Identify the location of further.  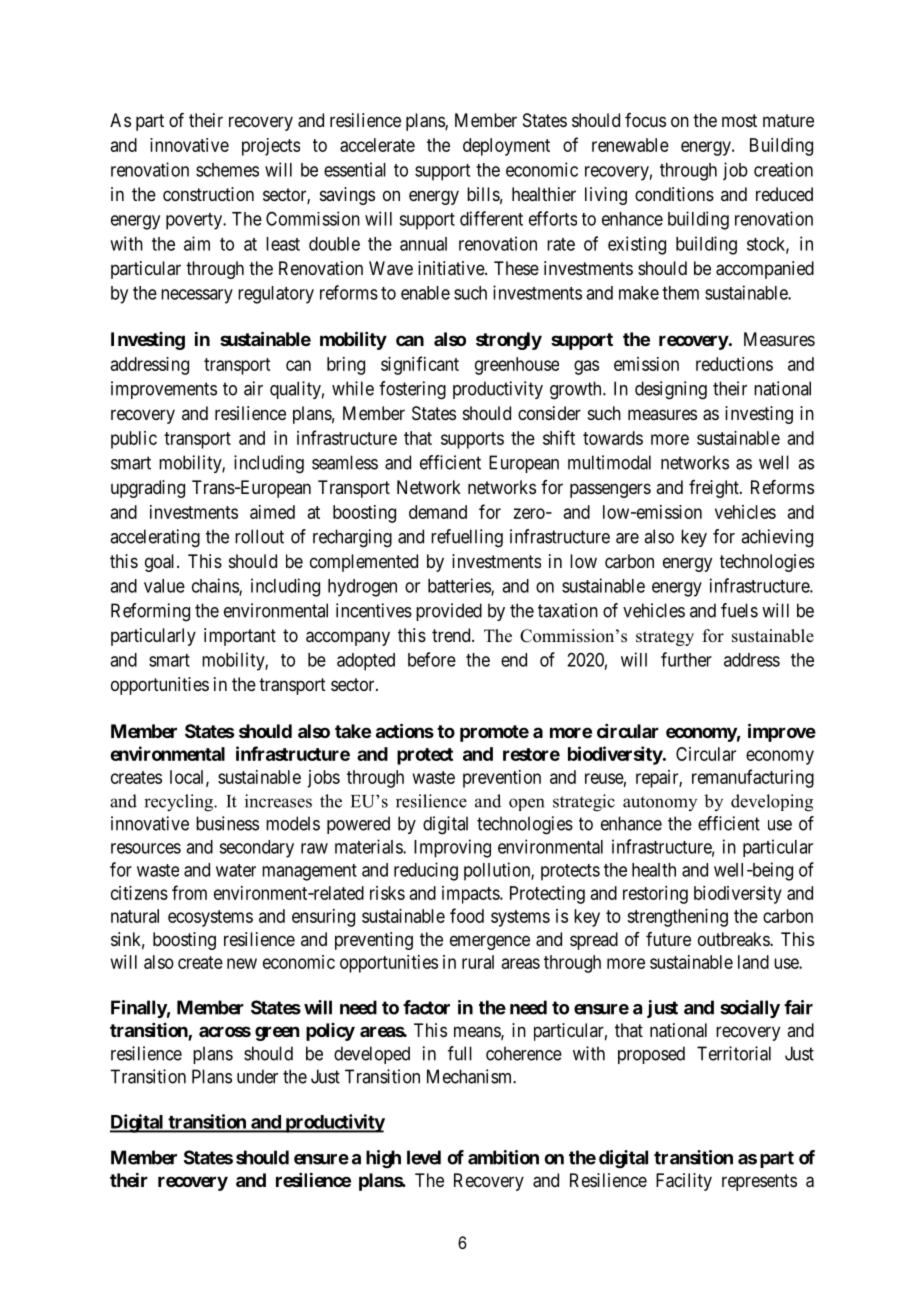
(686, 659).
